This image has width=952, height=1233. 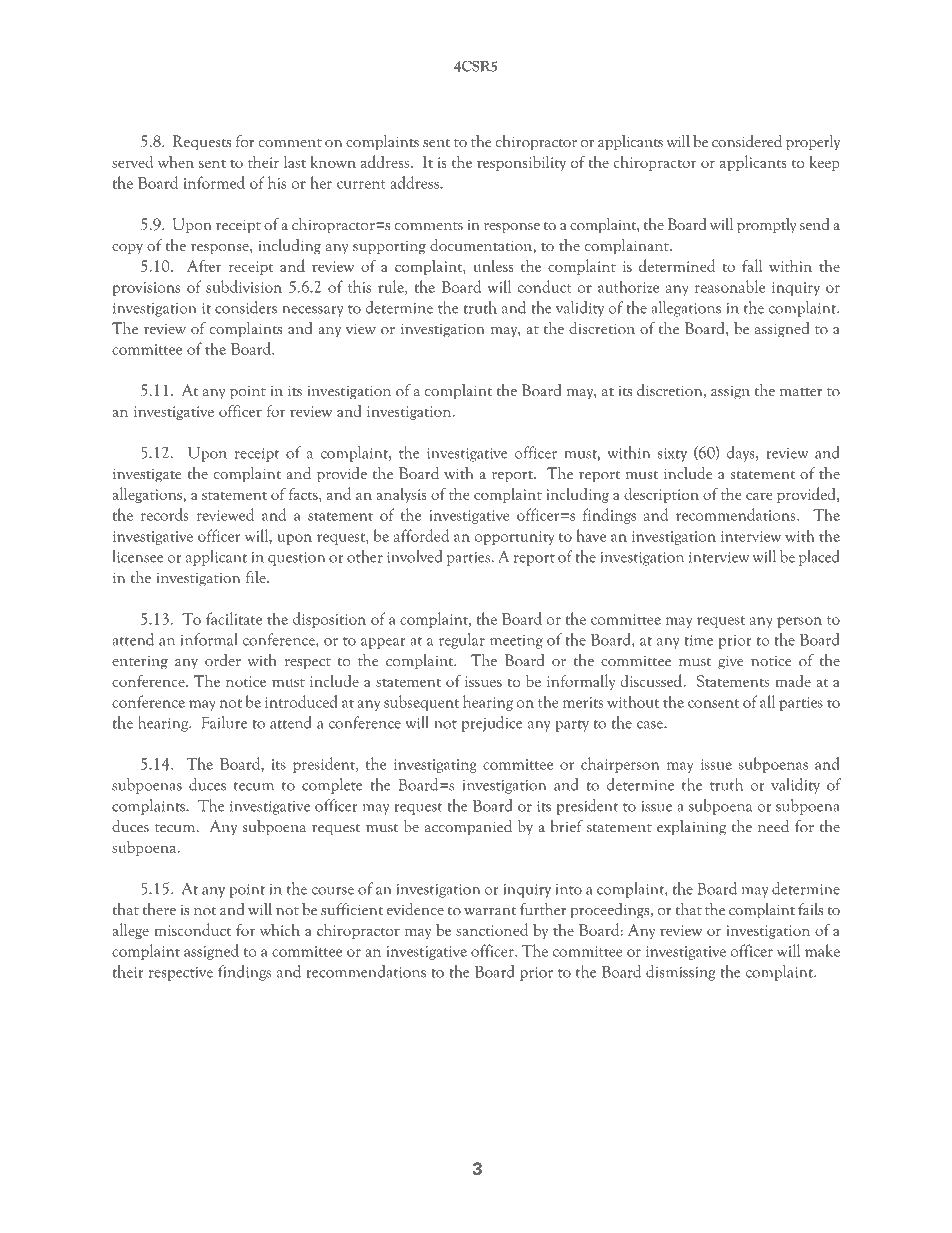 I want to click on responsibility, so click(x=521, y=163).
